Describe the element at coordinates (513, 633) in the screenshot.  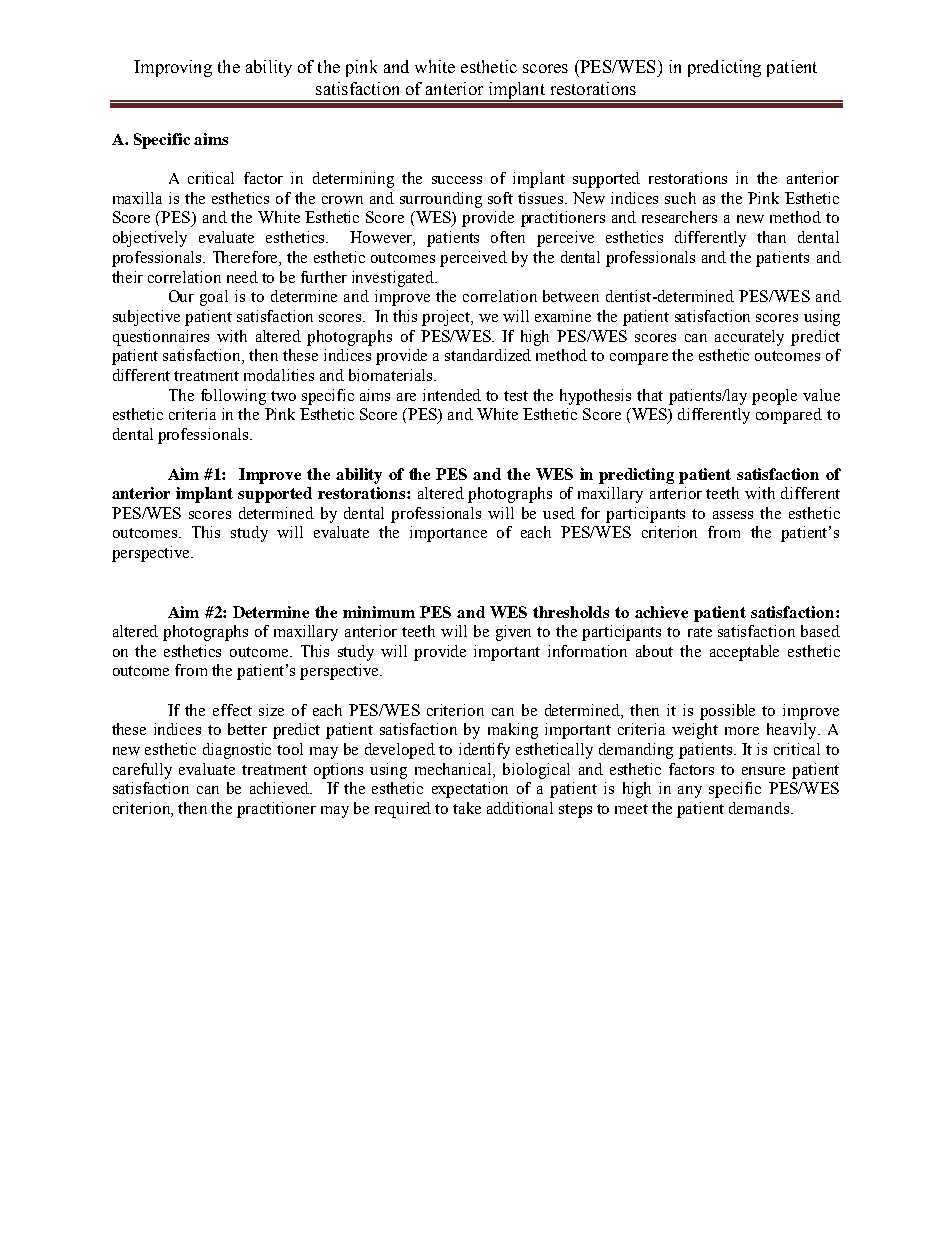
I see `given` at that location.
